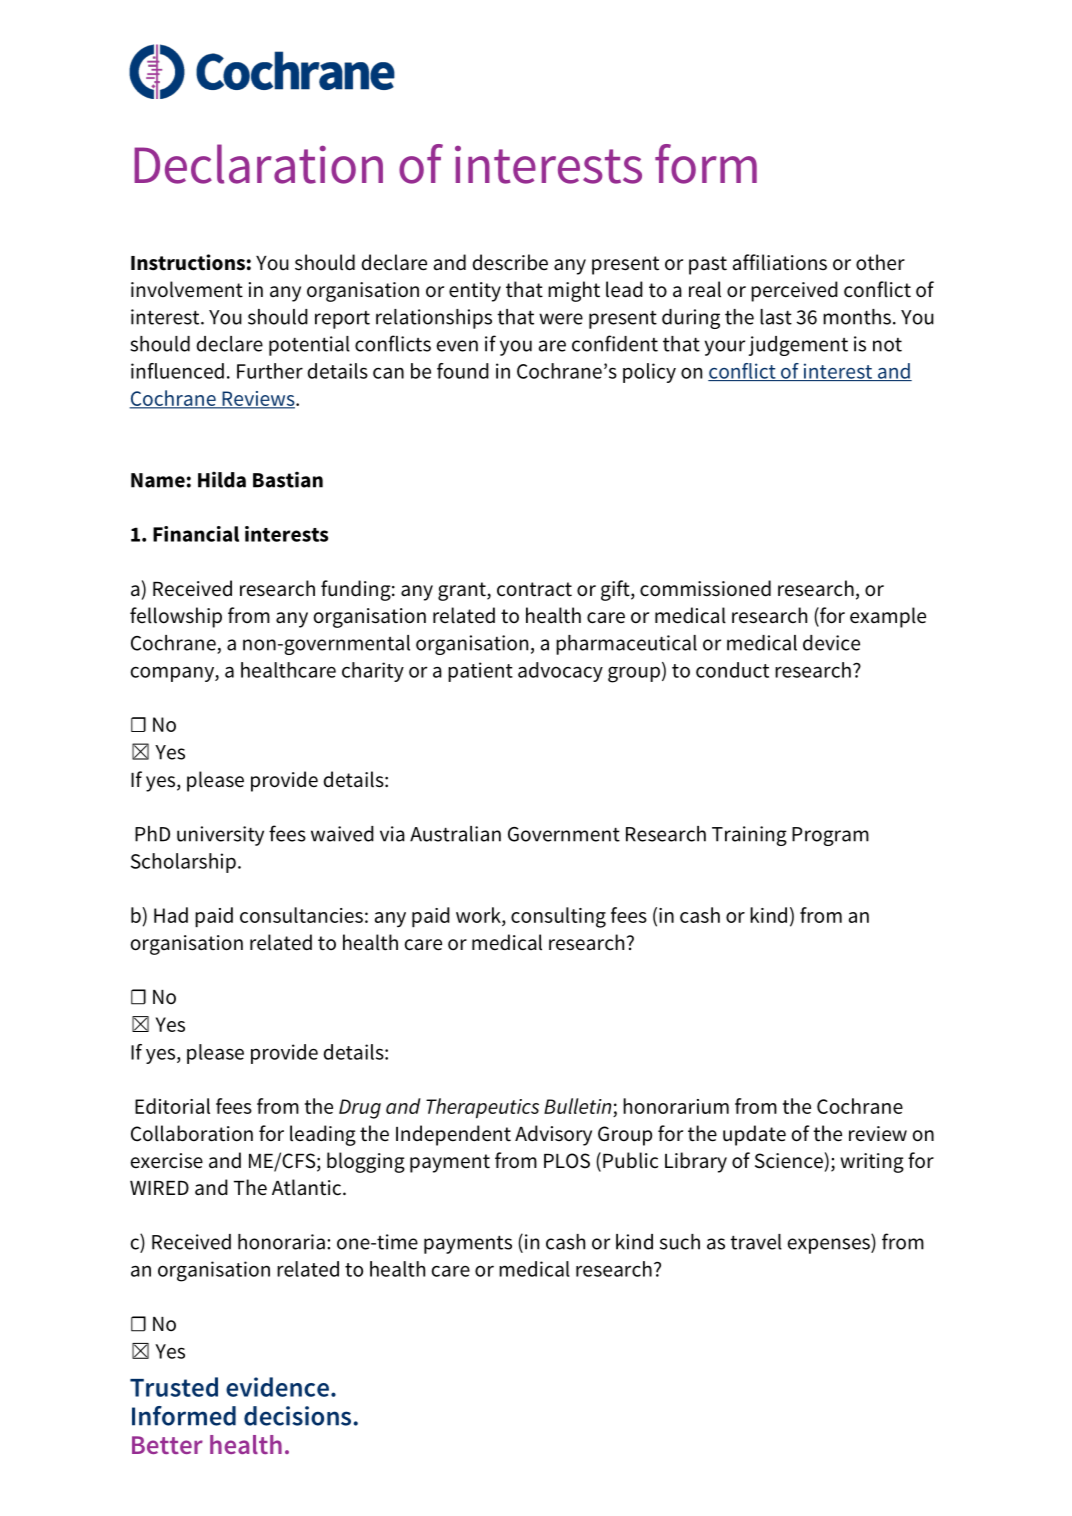 The width and height of the screenshot is (1072, 1516). What do you see at coordinates (192, 1133) in the screenshot?
I see `Collaboration` at bounding box center [192, 1133].
